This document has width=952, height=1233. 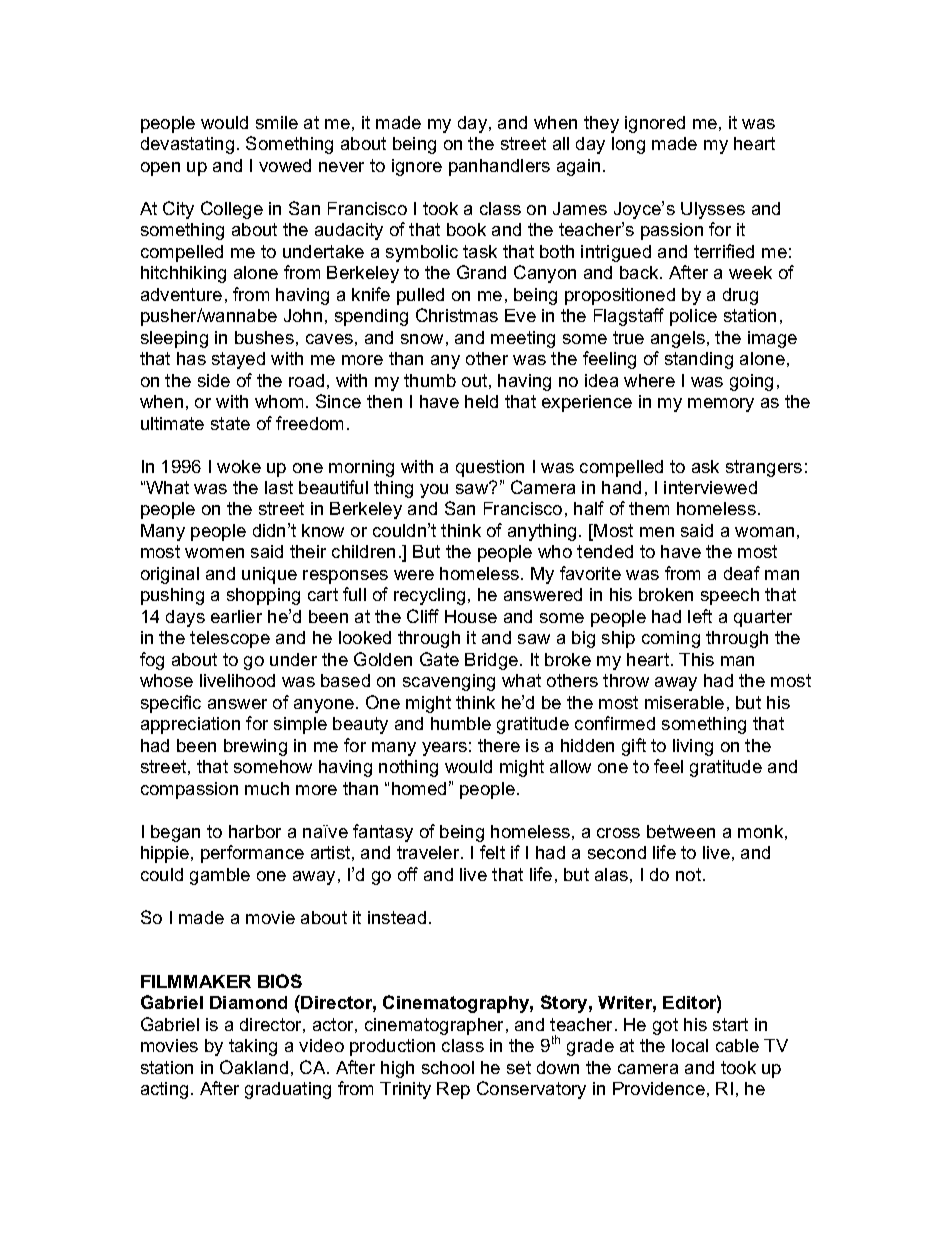 I want to click on book, so click(x=466, y=229).
